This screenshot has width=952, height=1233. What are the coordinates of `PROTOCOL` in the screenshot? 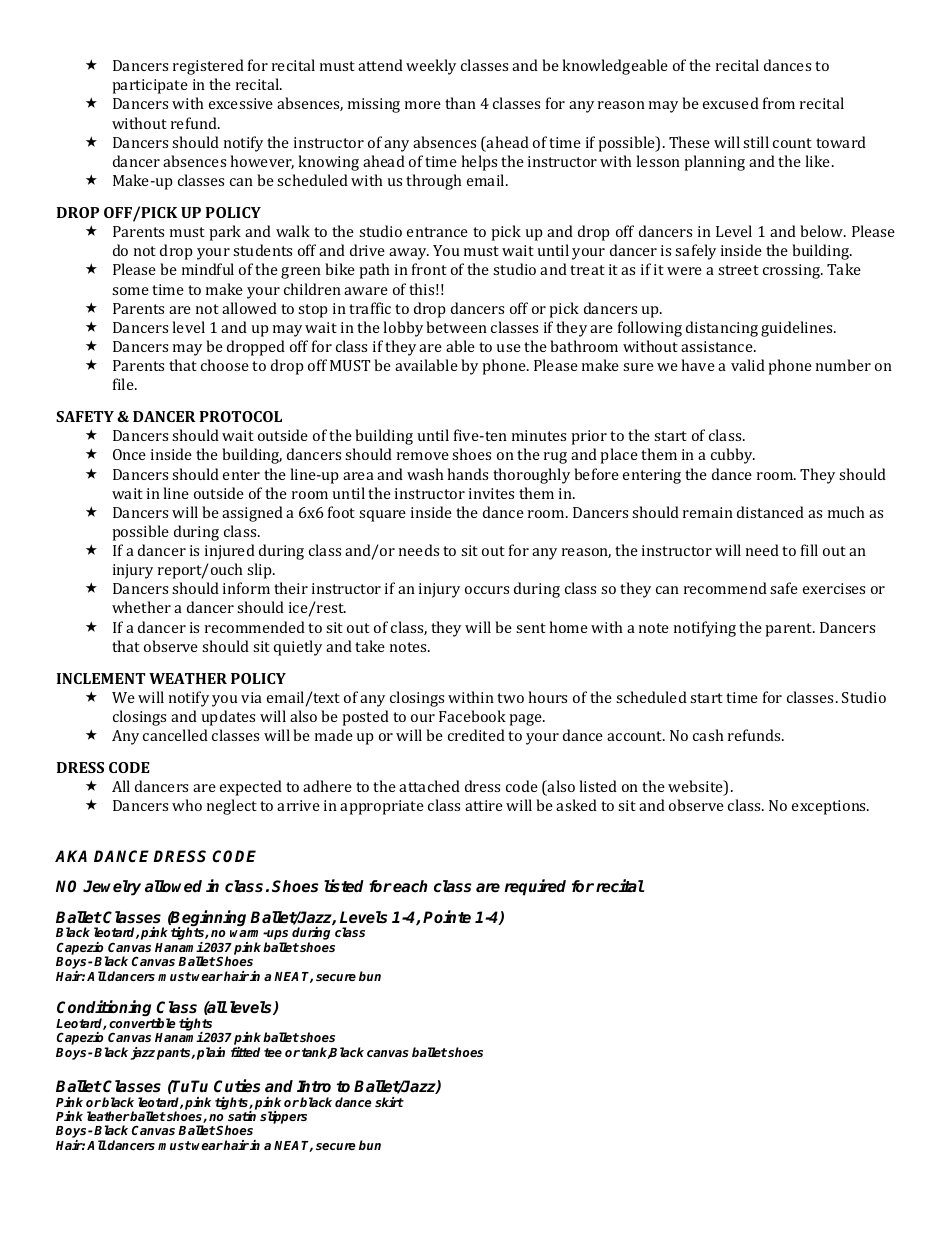 It's located at (241, 416).
